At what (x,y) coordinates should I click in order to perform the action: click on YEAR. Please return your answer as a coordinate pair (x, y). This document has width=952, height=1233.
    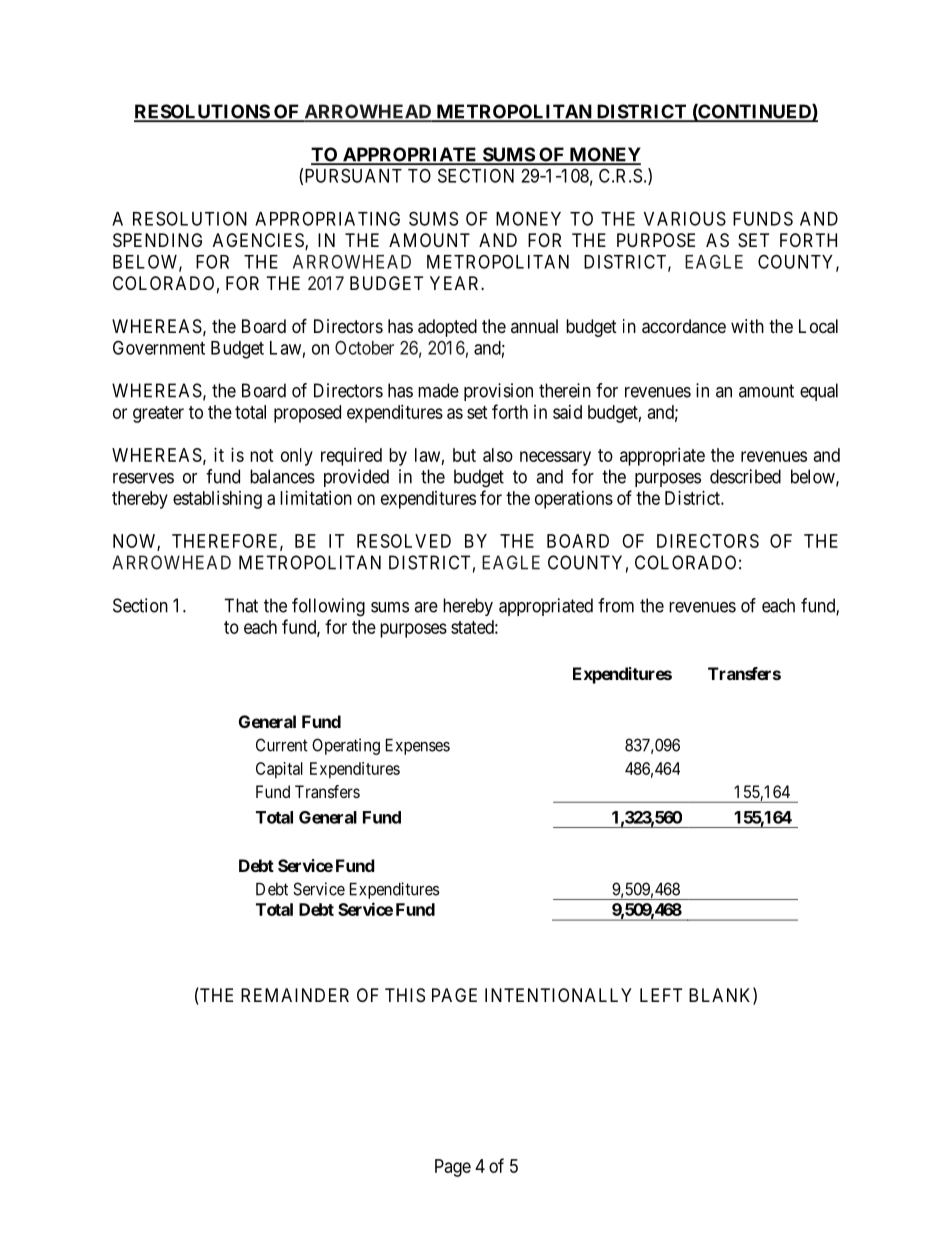
    Looking at the image, I should click on (456, 283).
